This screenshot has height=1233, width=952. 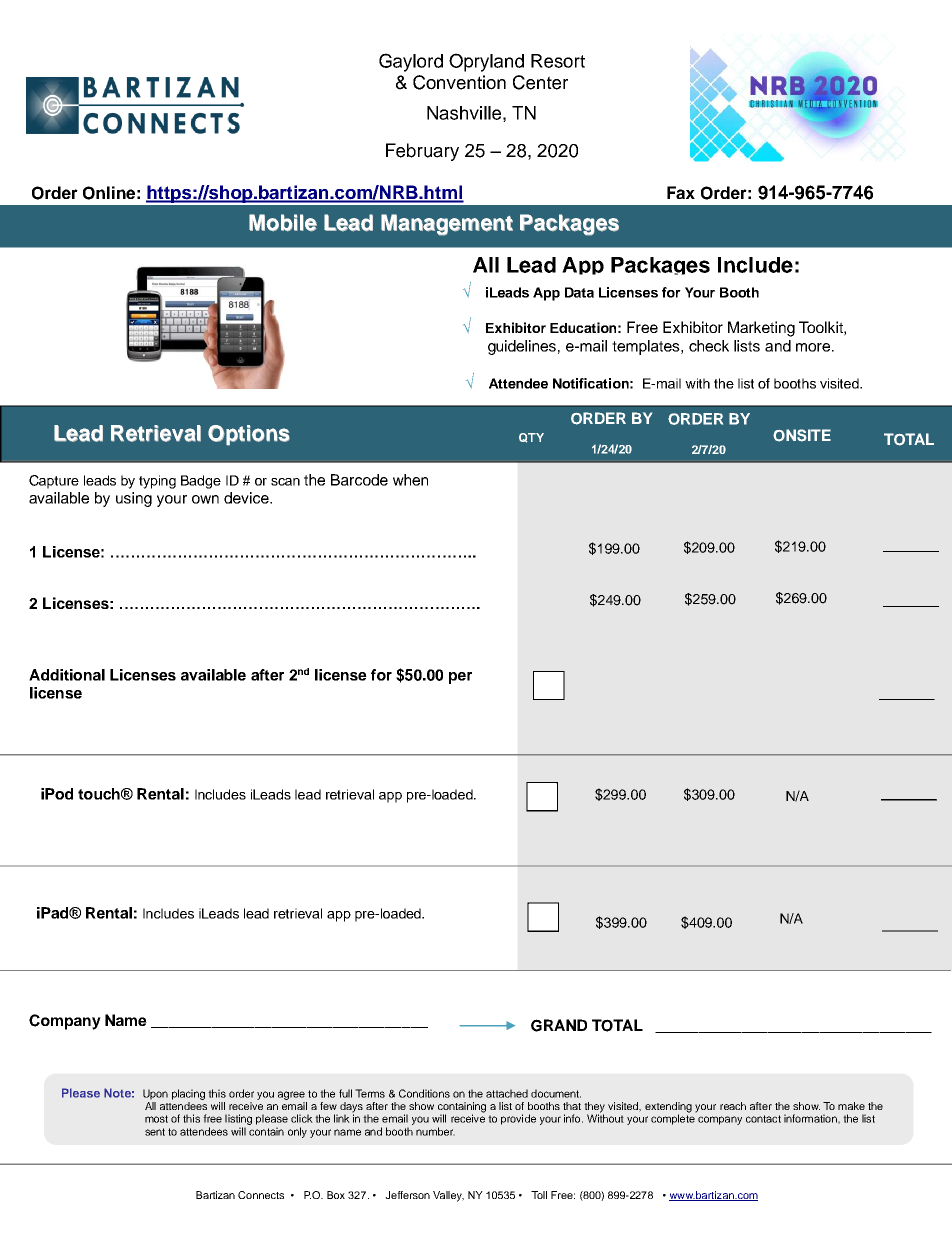 I want to click on typing, so click(x=157, y=482).
